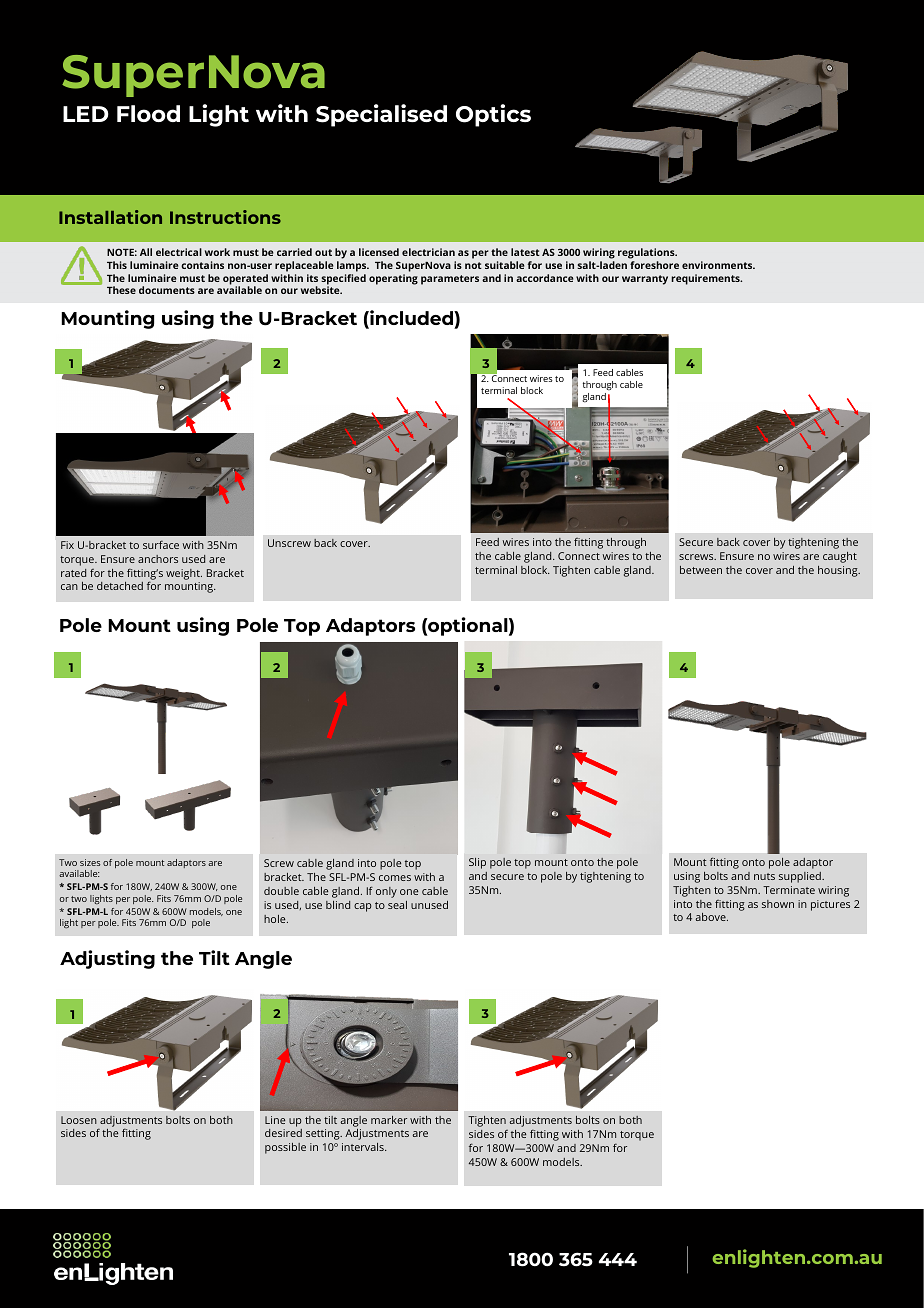  Describe the element at coordinates (701, 570) in the screenshot. I see `between` at that location.
